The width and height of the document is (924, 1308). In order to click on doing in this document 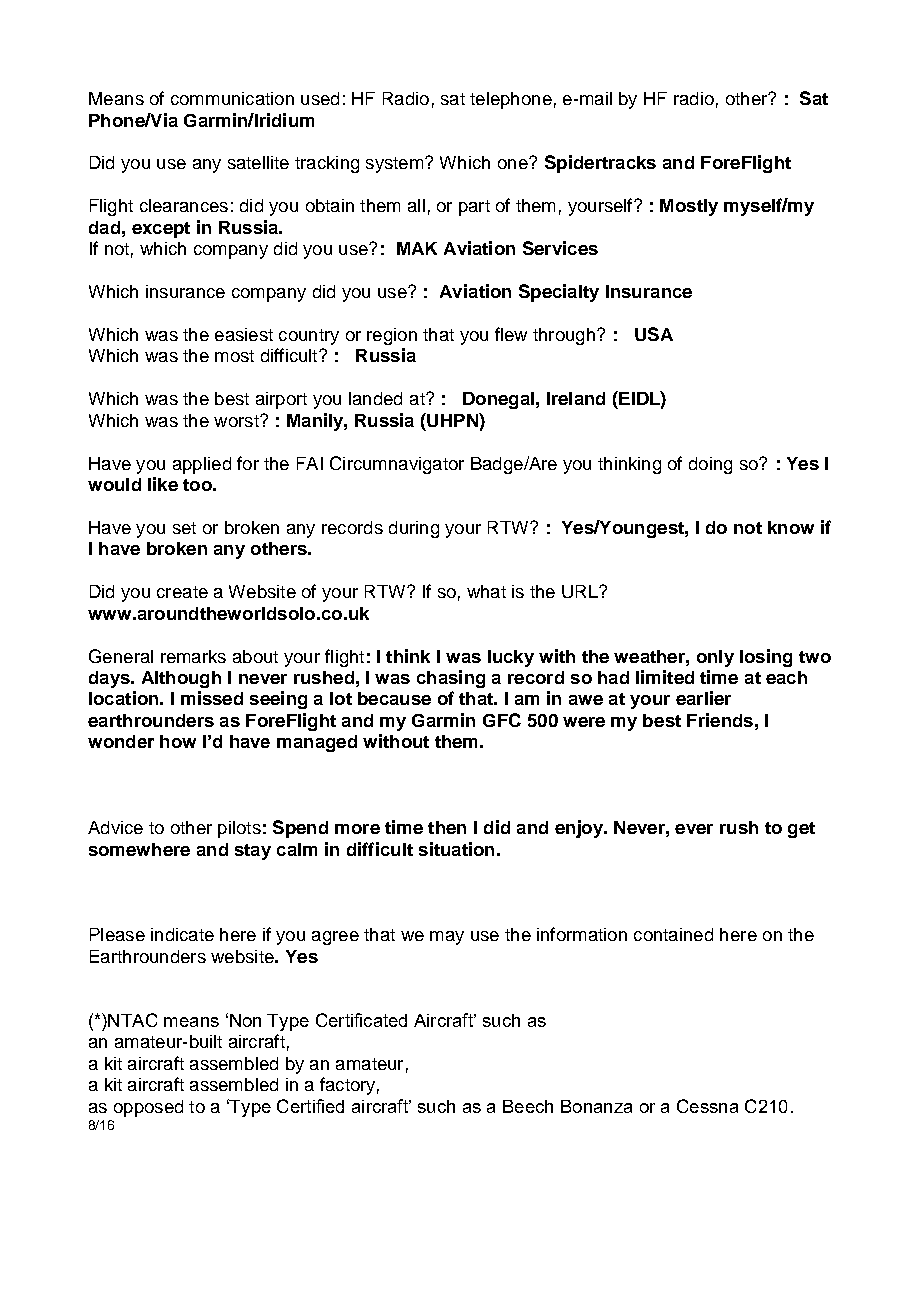, I will do `click(710, 465)`.
